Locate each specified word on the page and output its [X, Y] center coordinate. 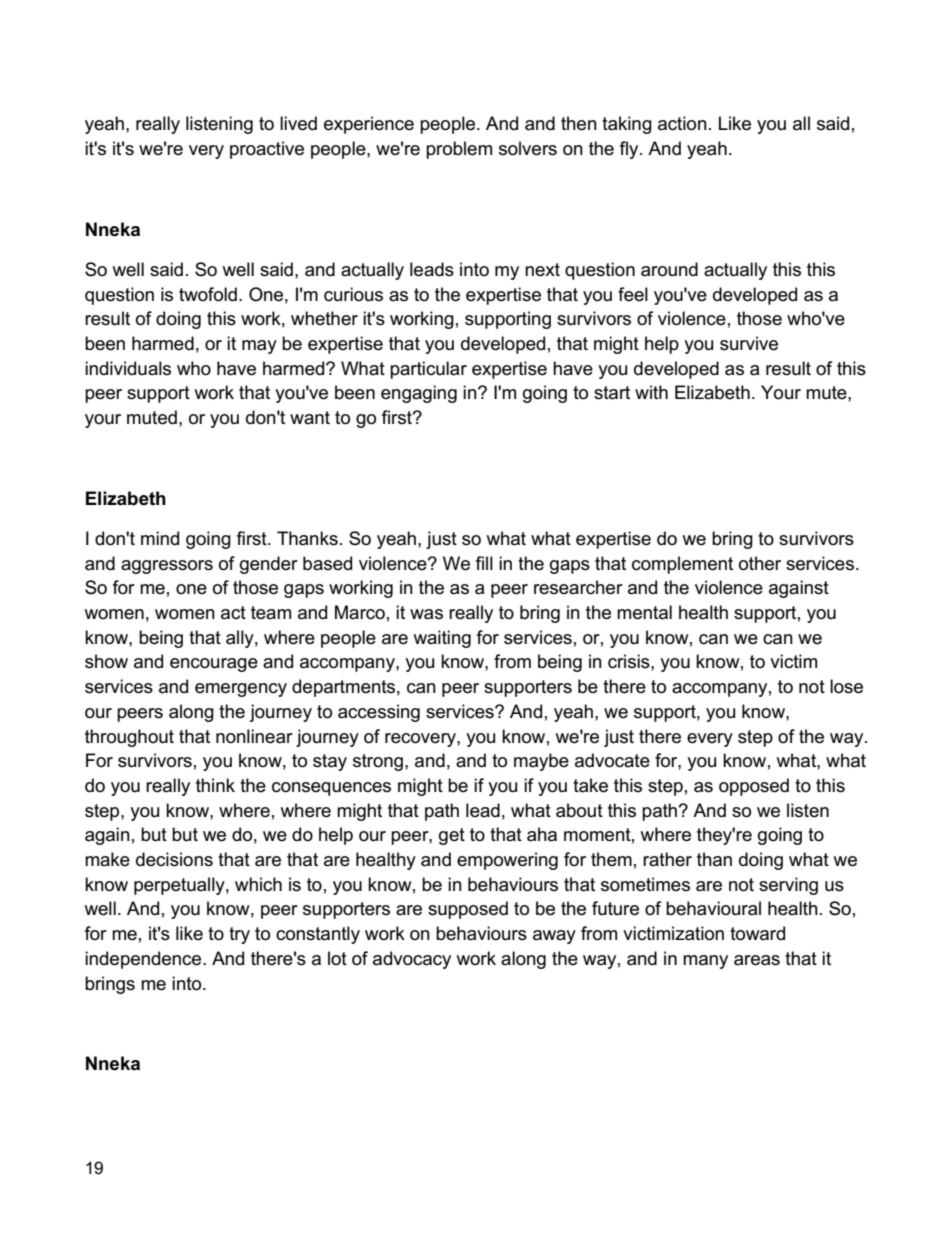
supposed [468, 910]
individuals [128, 368]
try [239, 935]
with [651, 392]
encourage [214, 665]
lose [846, 686]
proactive [267, 150]
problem [459, 150]
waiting [442, 639]
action [682, 123]
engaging [419, 394]
